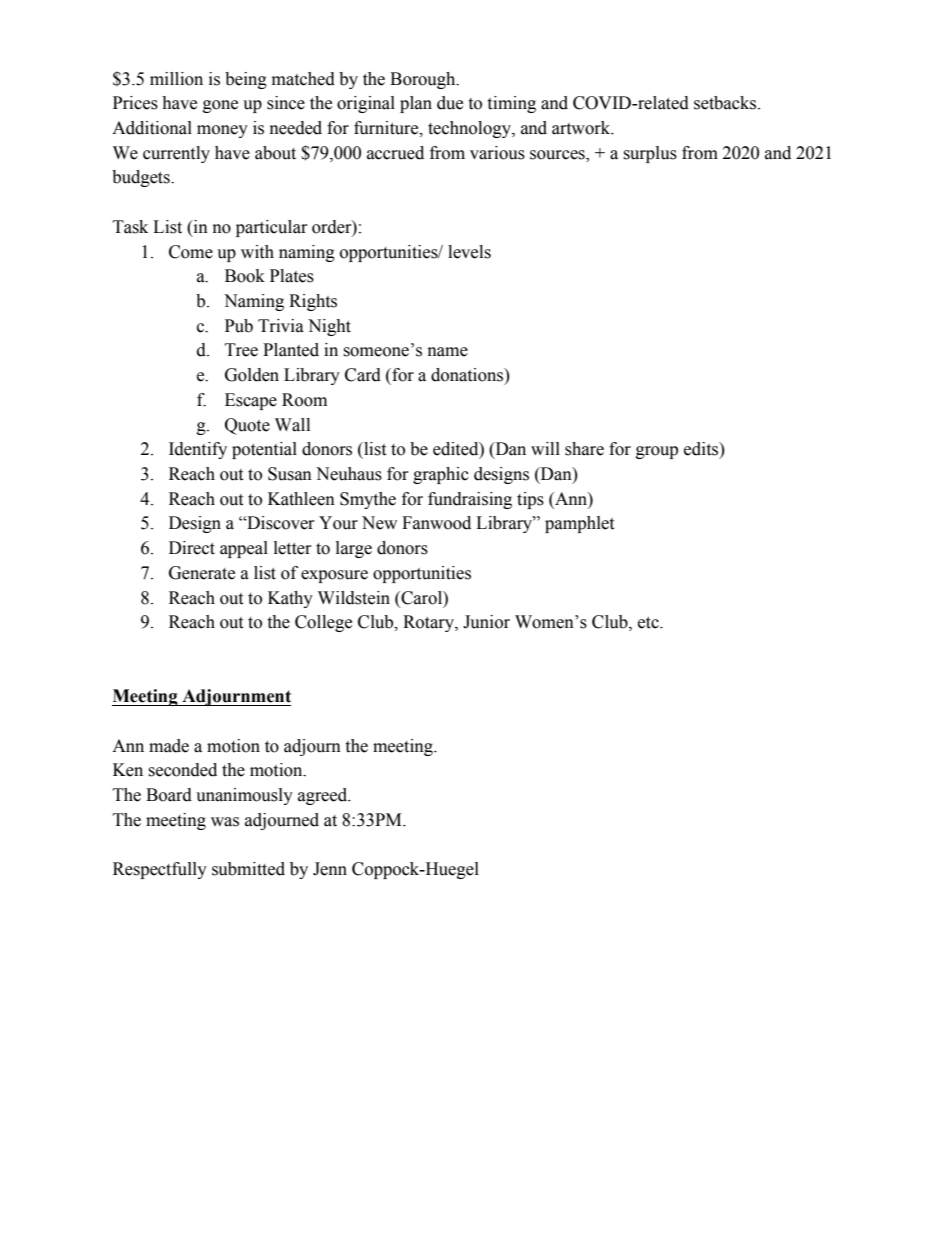 The width and height of the screenshot is (952, 1233). Describe the element at coordinates (220, 106) in the screenshot. I see `gone` at that location.
